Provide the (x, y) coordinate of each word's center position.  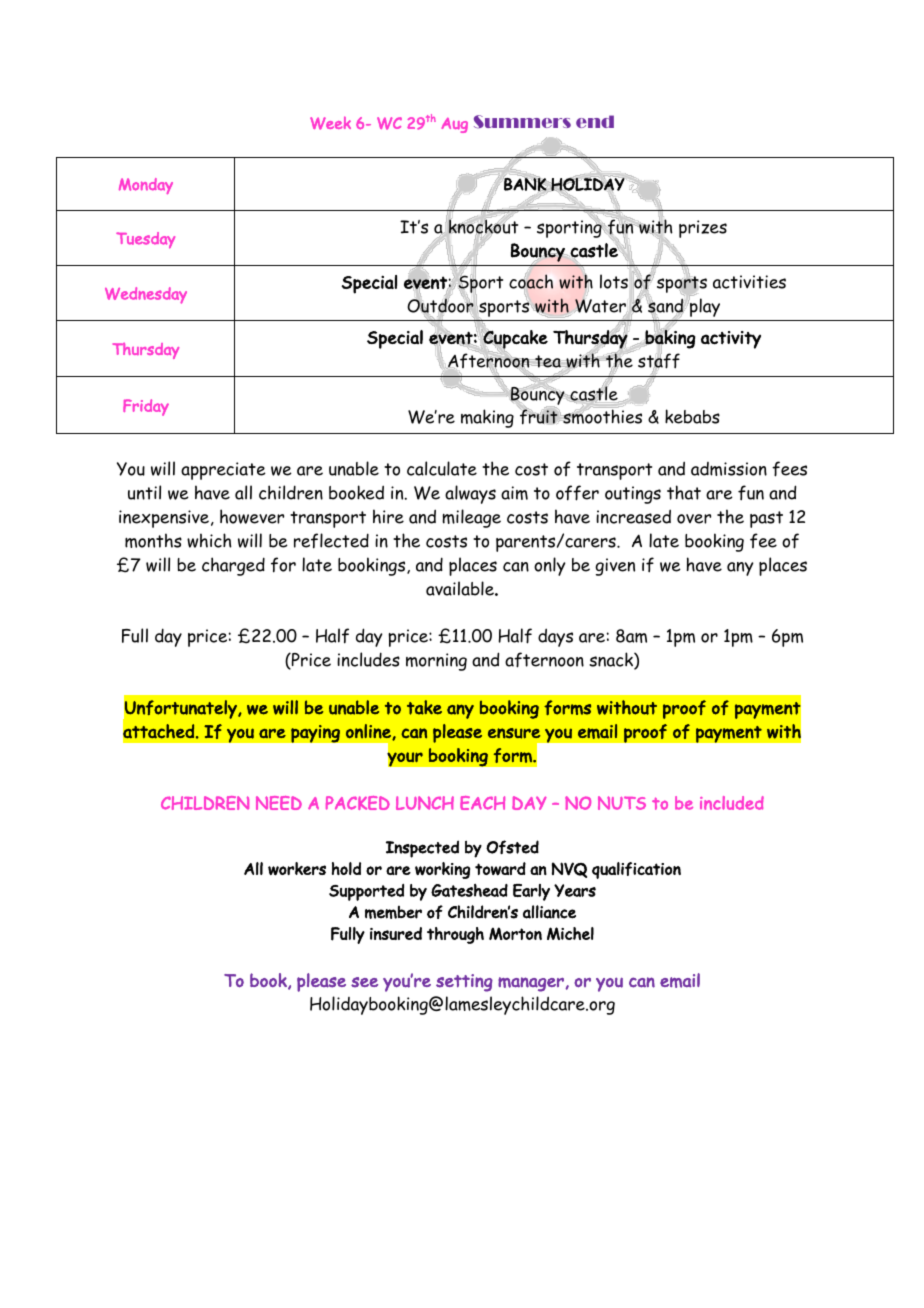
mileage (471, 518)
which (209, 540)
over (694, 519)
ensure (514, 733)
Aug (454, 125)
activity (731, 340)
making (487, 418)
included (732, 803)
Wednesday (146, 295)
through (455, 935)
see (364, 982)
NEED (279, 803)
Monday (146, 186)
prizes (703, 229)
